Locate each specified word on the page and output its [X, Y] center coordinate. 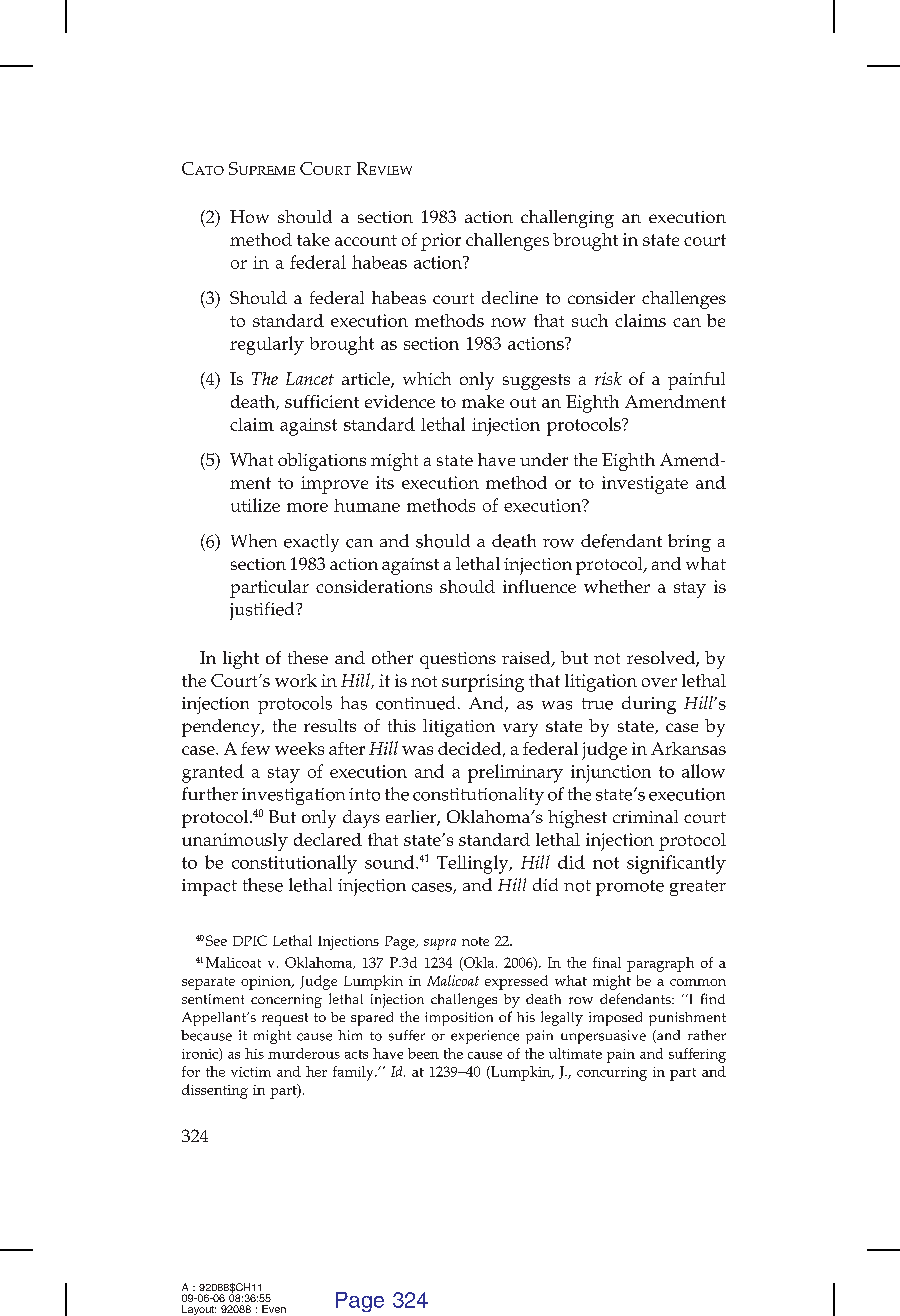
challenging [567, 219]
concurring [612, 1074]
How [249, 216]
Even [274, 1309]
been [423, 1053]
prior [441, 242]
